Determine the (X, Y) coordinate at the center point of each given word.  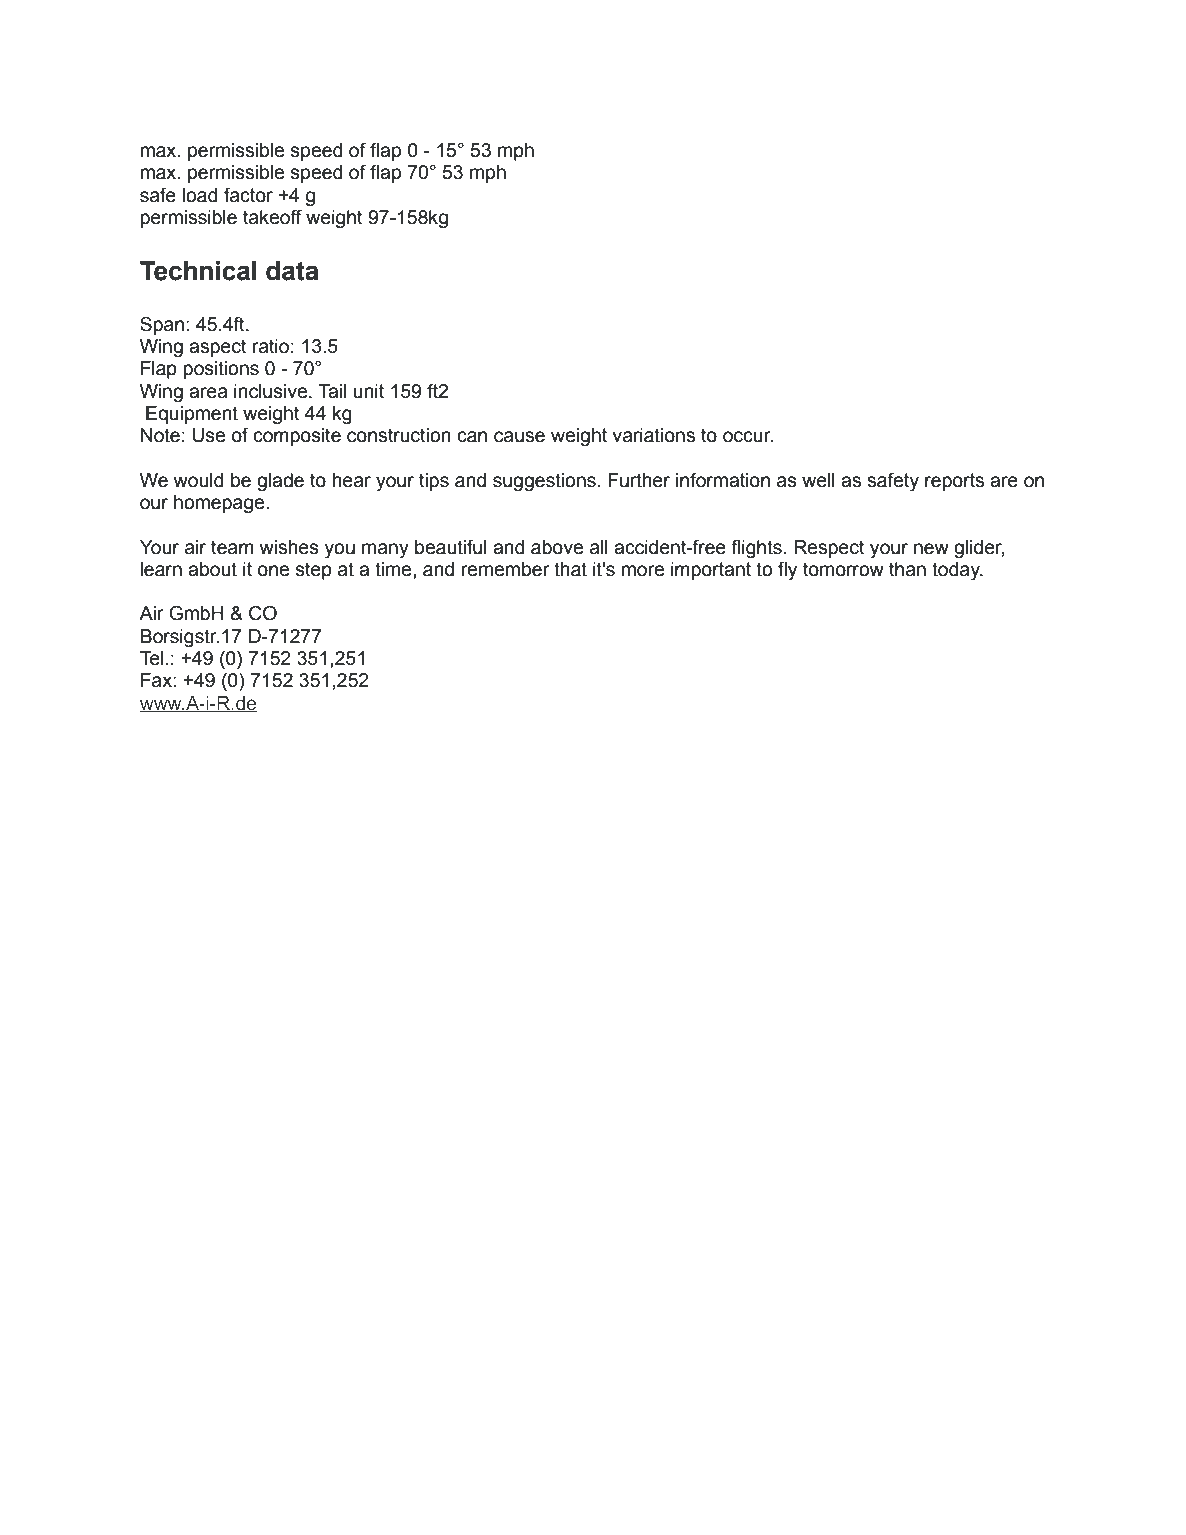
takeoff (272, 217)
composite (297, 437)
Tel (151, 658)
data (292, 271)
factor (248, 195)
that (570, 569)
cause (519, 437)
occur (748, 437)
